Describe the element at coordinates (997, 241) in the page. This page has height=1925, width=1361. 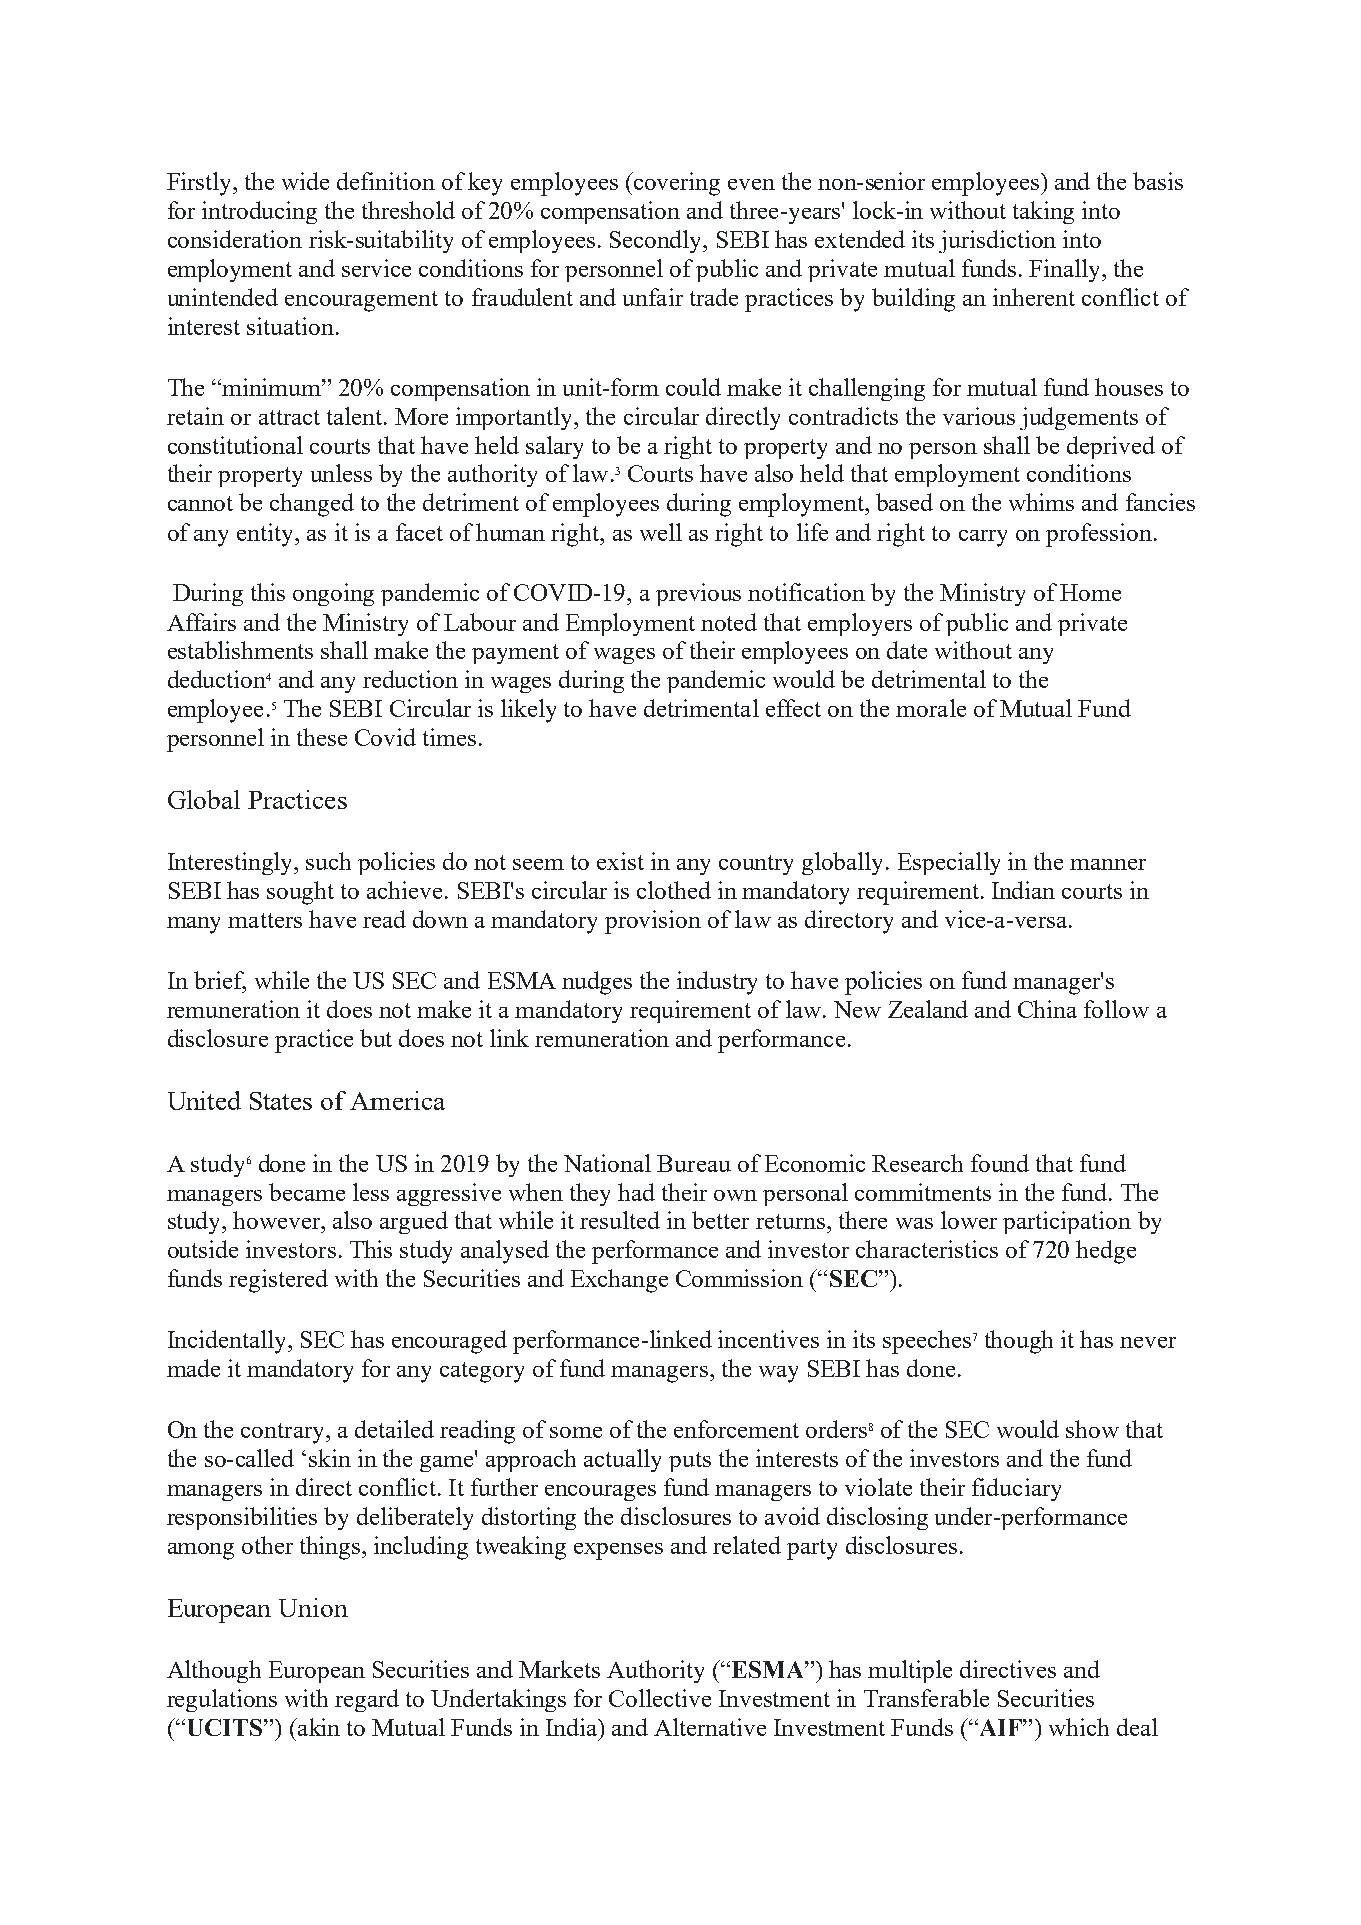
I see `jurisdiction` at that location.
